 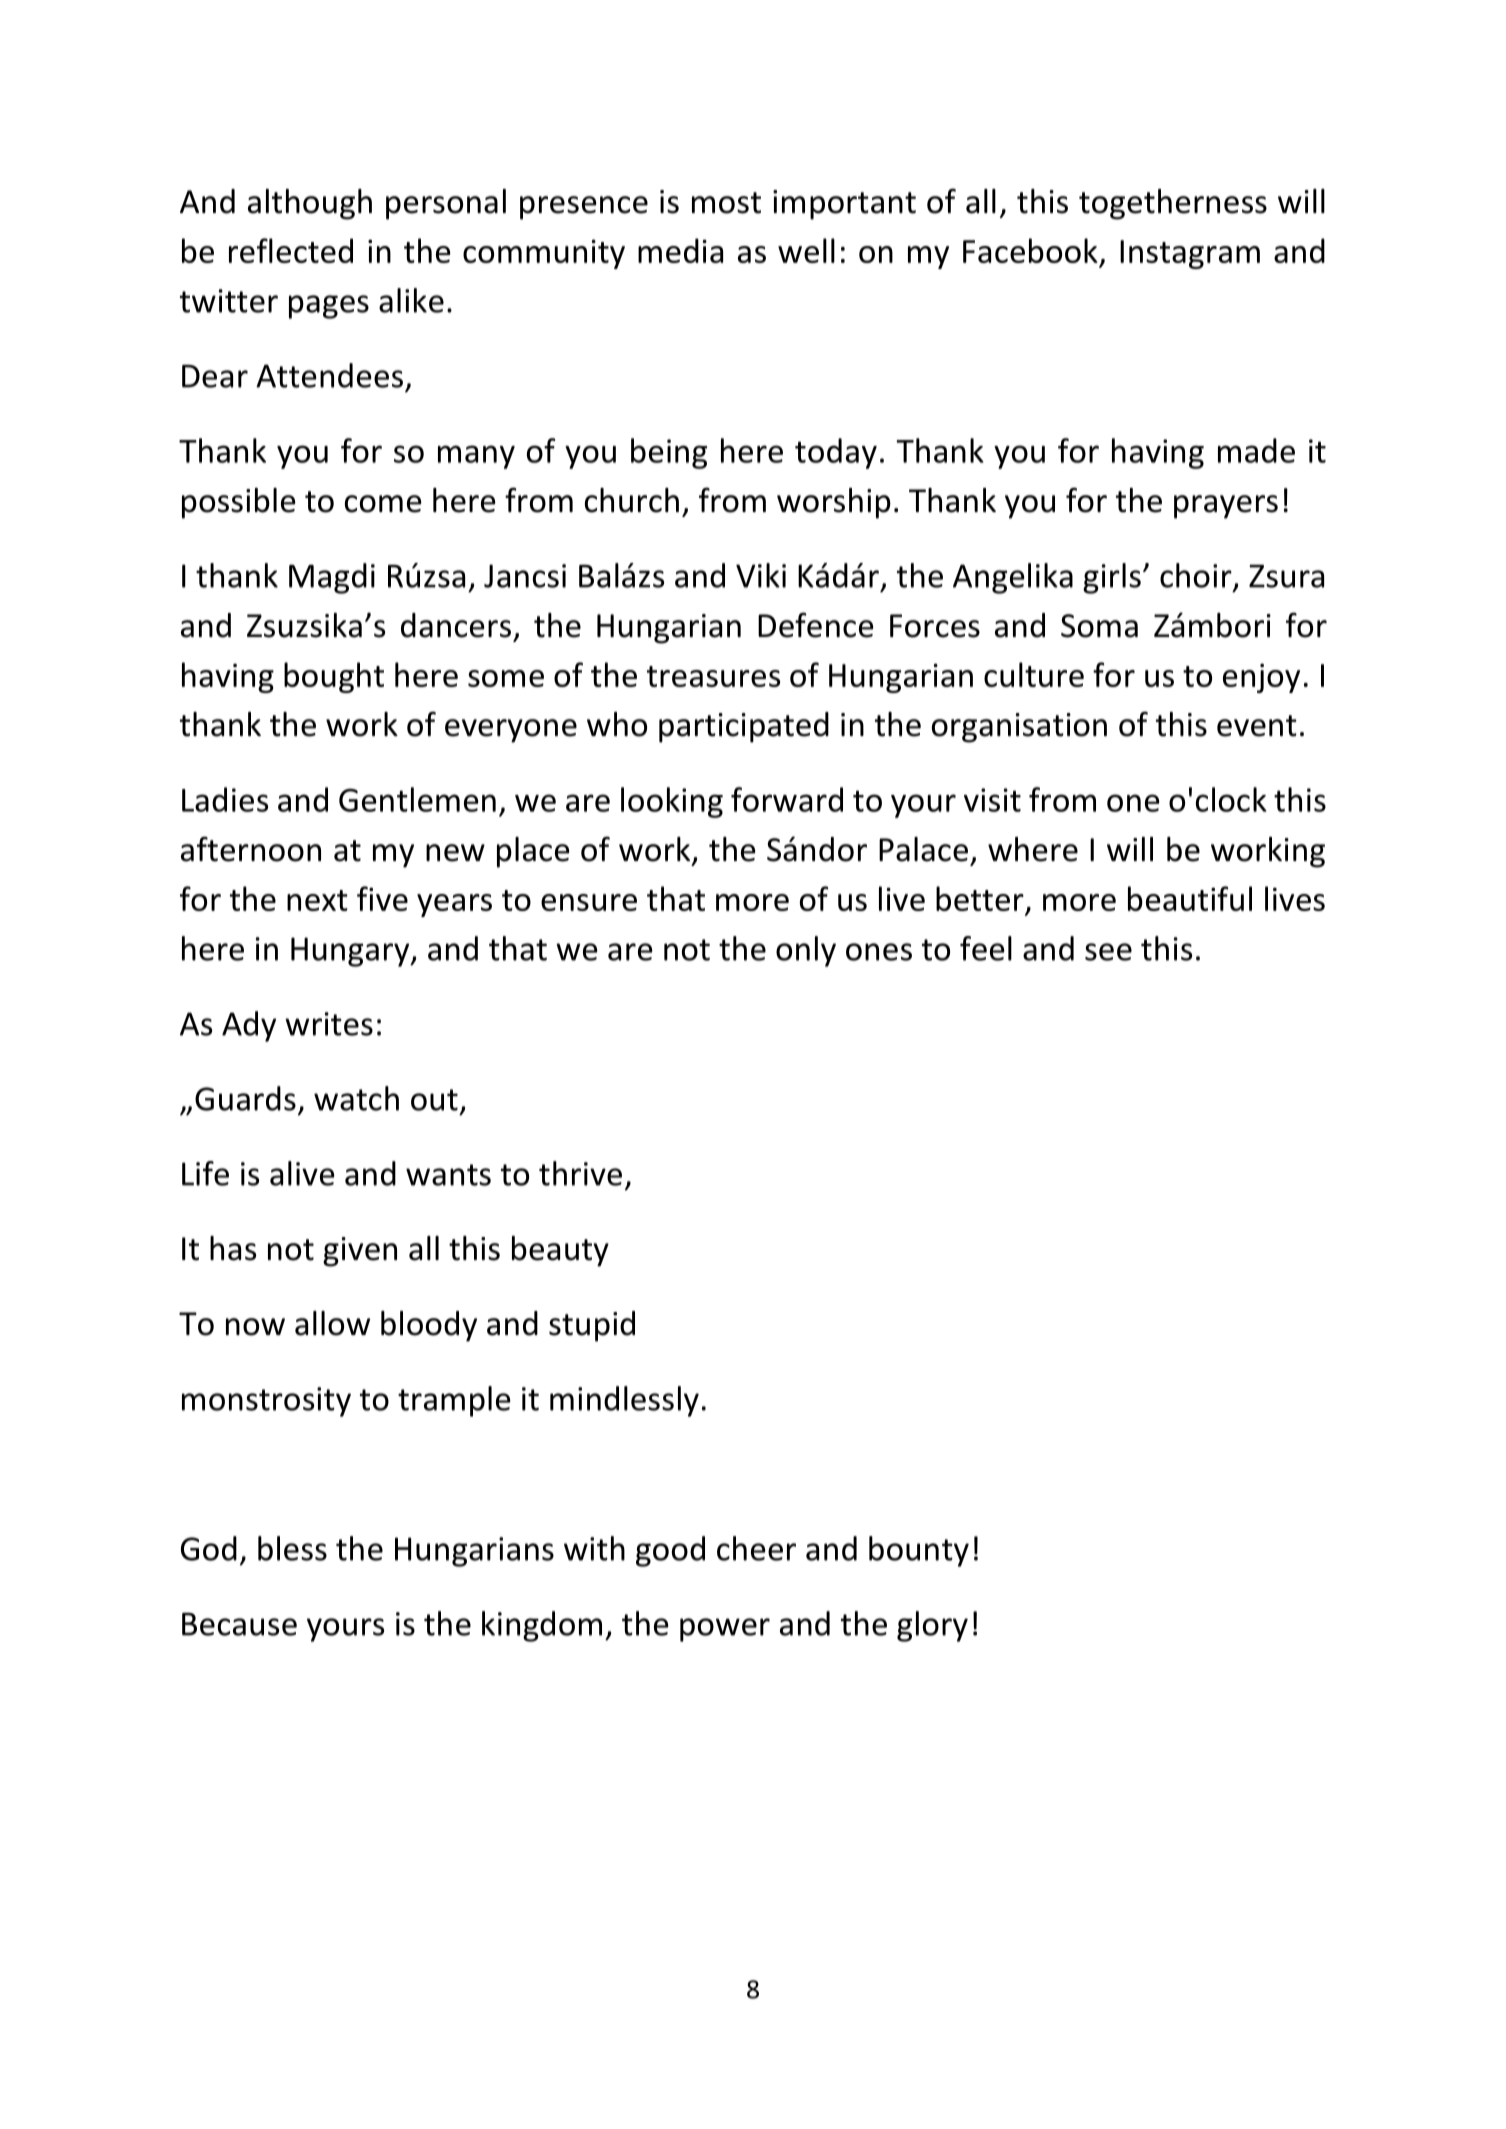 I want to click on cheer, so click(x=756, y=1548).
